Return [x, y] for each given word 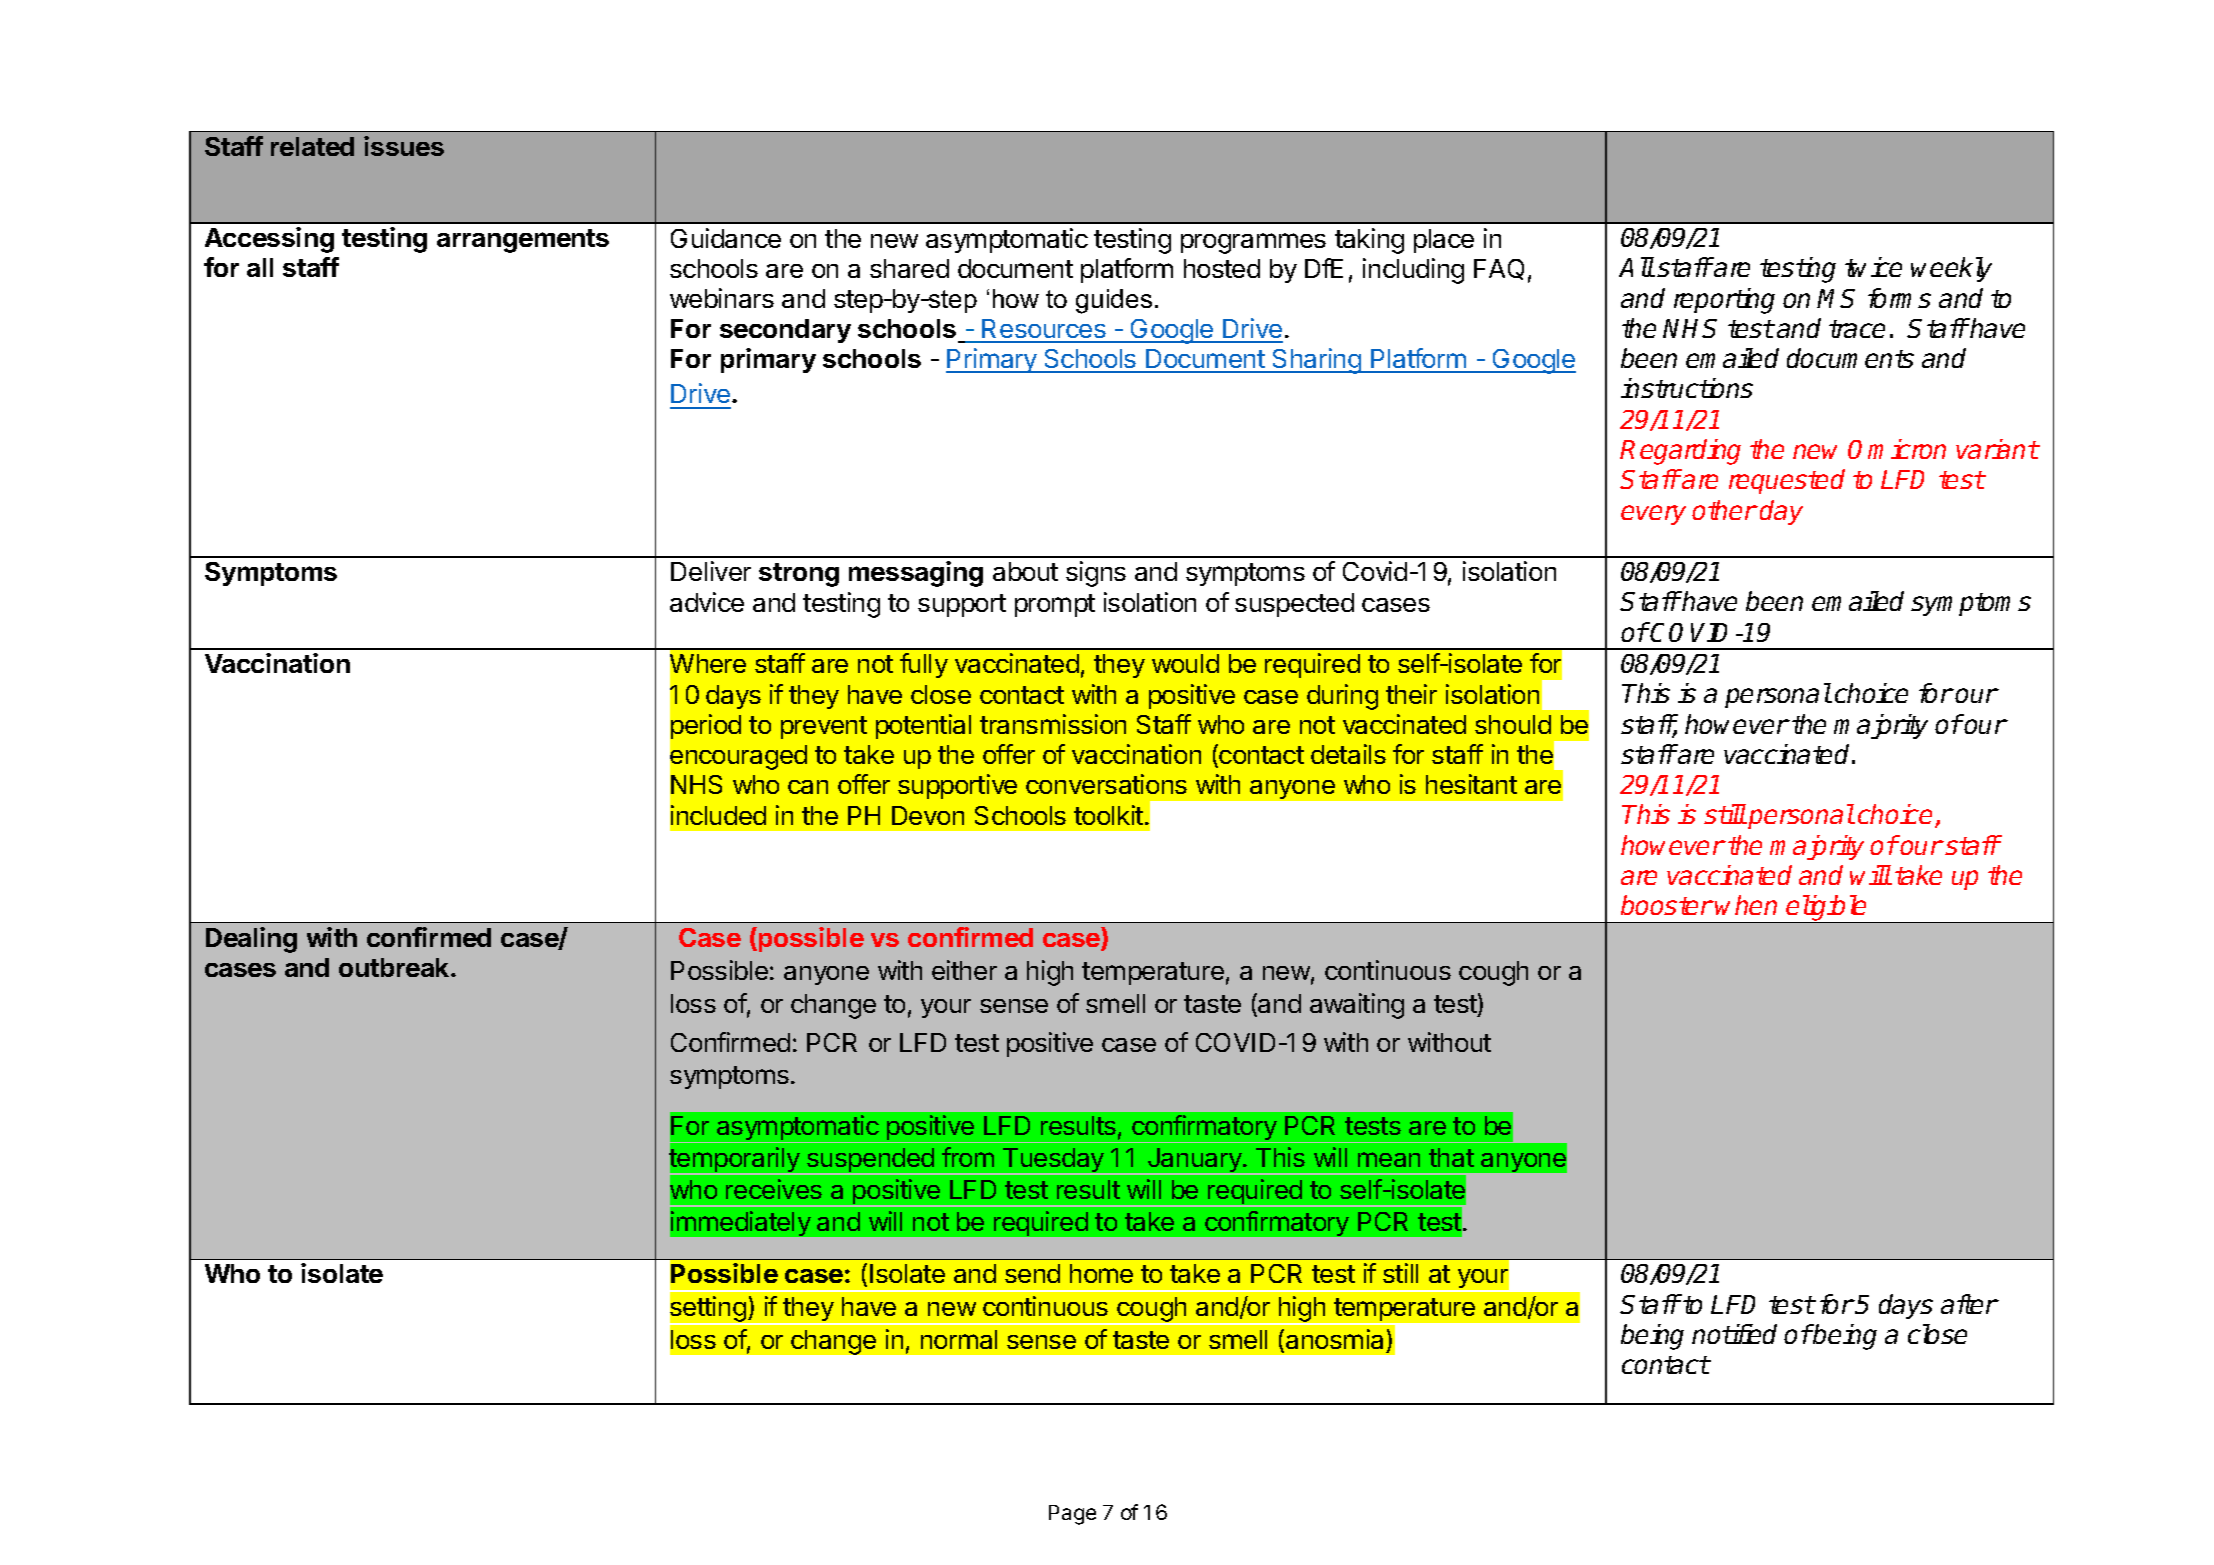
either [964, 970]
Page [1072, 1515]
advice [707, 602]
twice [1873, 267]
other [1724, 510]
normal [959, 1339]
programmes [1253, 243]
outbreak [395, 967]
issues [404, 146]
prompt [1055, 605]
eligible [1827, 909]
